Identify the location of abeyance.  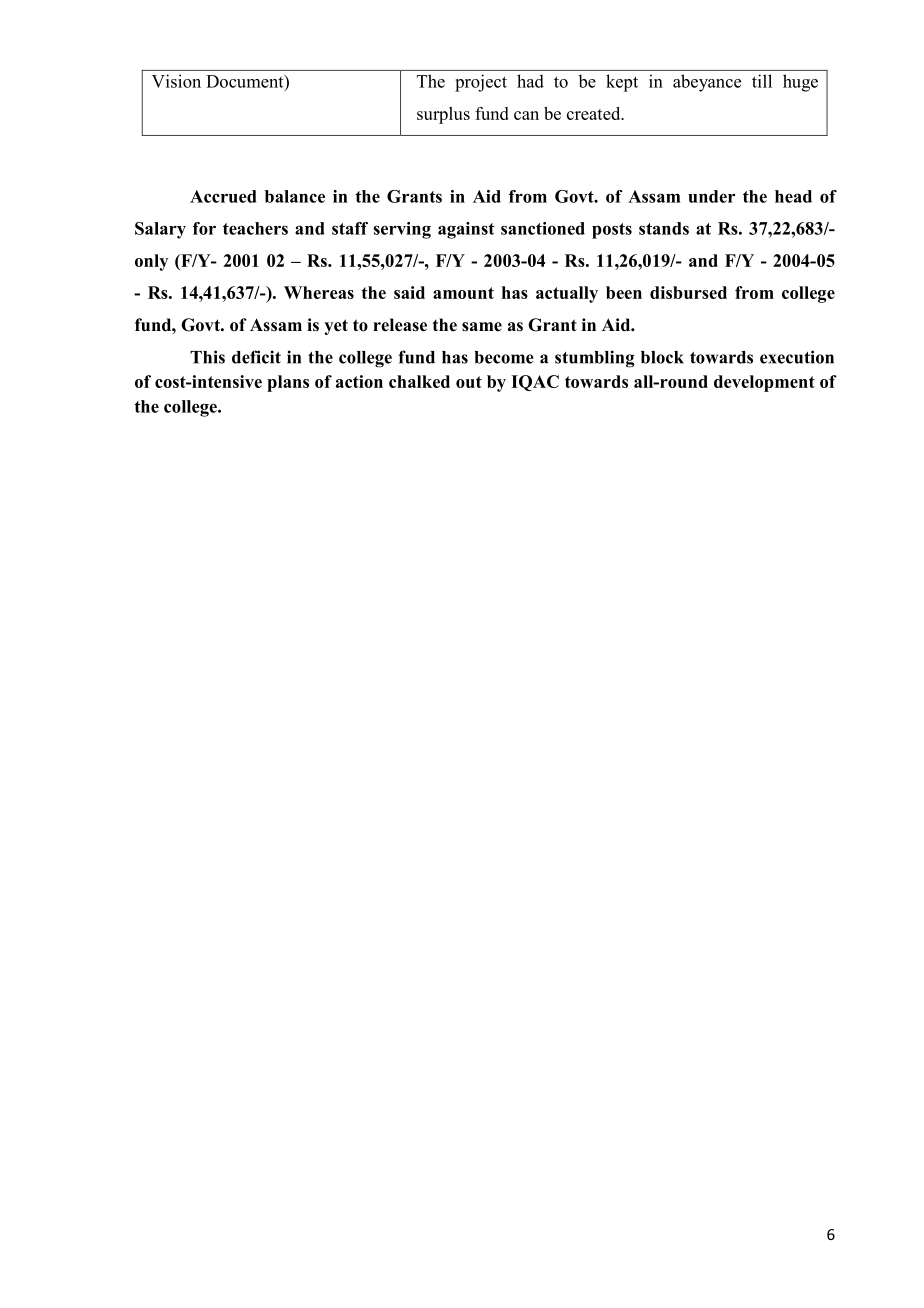
(707, 83).
